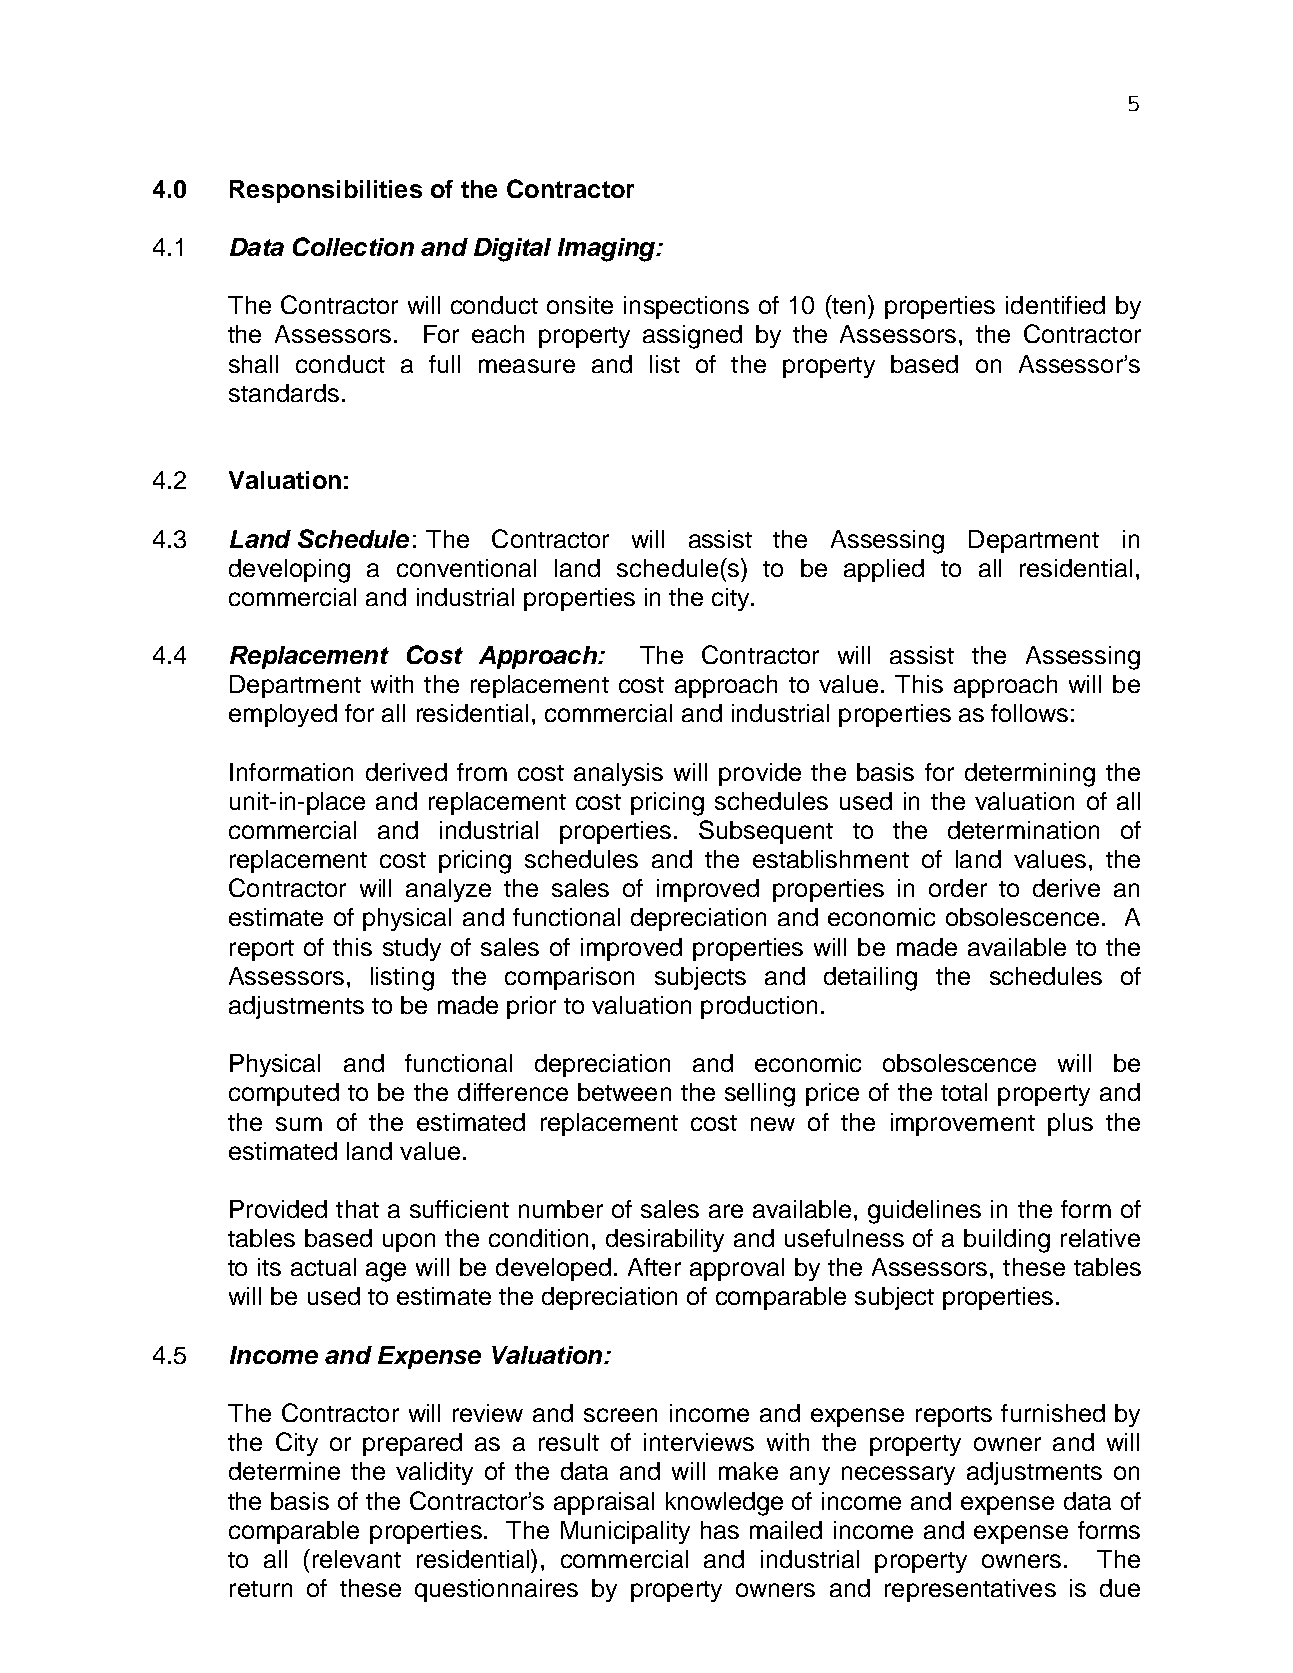 This screenshot has height=1673, width=1293. I want to click on has, so click(720, 1530).
